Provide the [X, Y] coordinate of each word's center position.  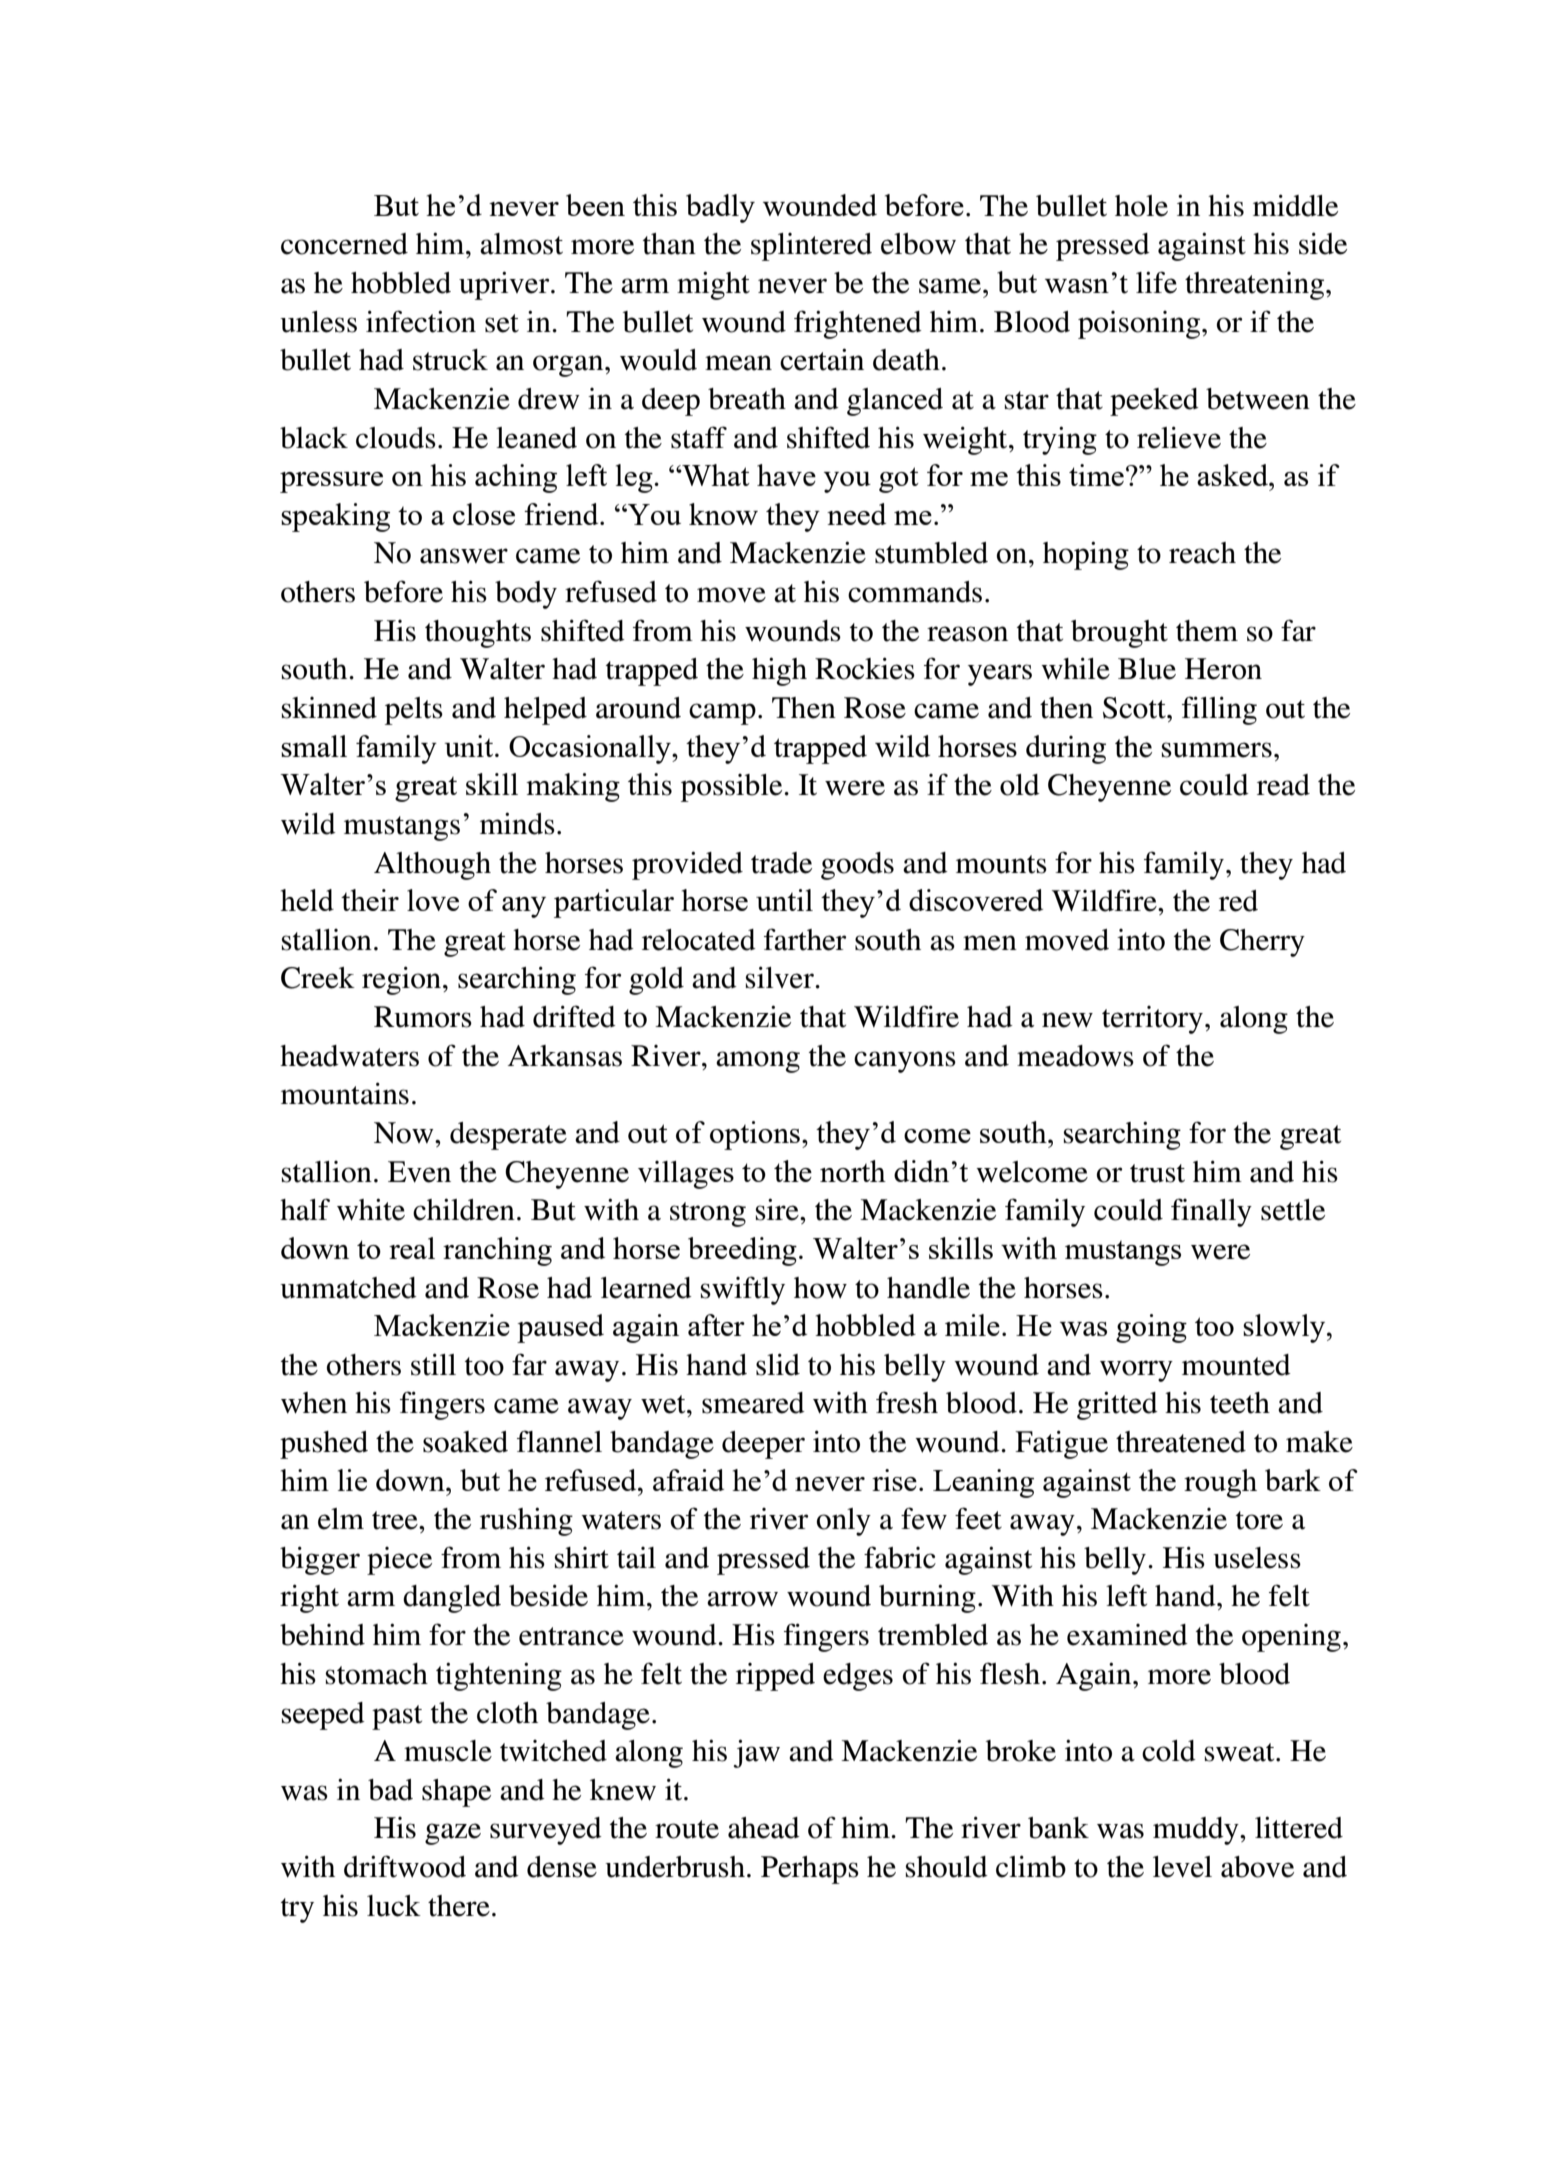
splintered [811, 247]
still [433, 1364]
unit [470, 746]
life [1156, 282]
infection [421, 321]
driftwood [405, 1866]
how [820, 1288]
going [1151, 1328]
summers [1217, 750]
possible [733, 788]
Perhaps [810, 1870]
